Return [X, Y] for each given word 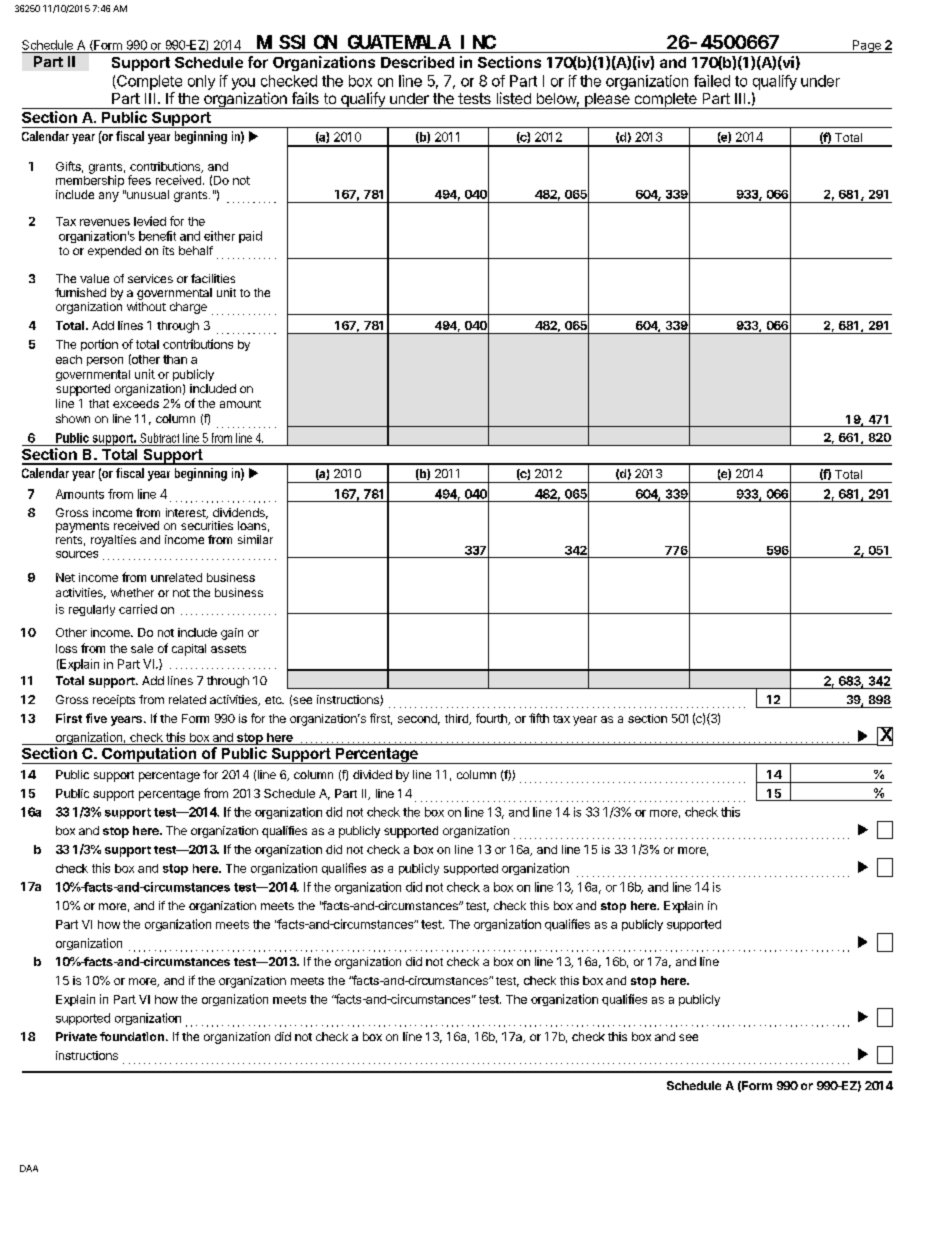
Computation [149, 755]
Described [417, 62]
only [201, 82]
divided [372, 774]
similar [255, 539]
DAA [29, 1168]
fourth [492, 719]
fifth [539, 718]
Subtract [159, 438]
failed [712, 81]
